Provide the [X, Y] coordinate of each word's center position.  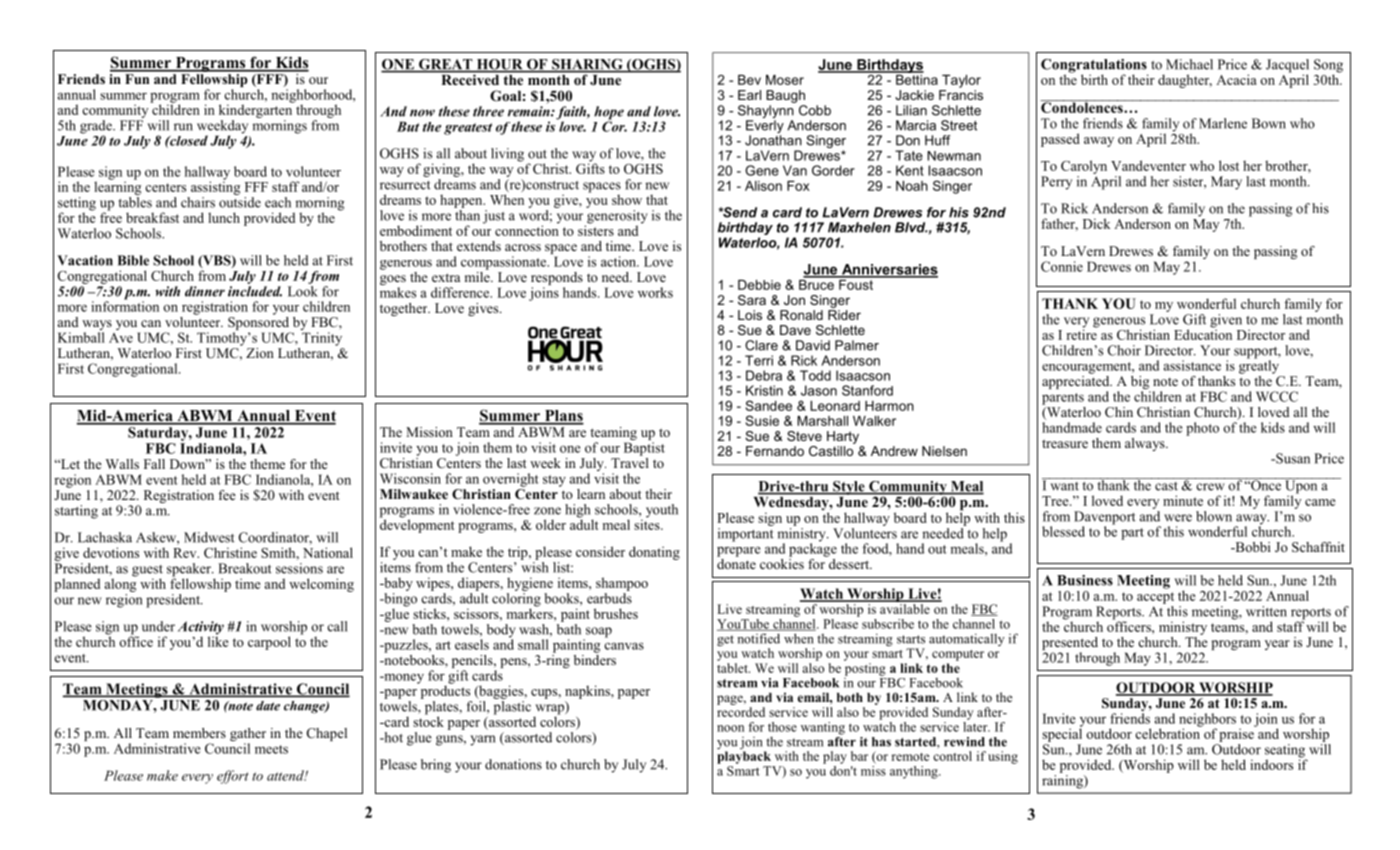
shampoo [622, 584]
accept [1155, 598]
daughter [1185, 81]
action [619, 261]
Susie [762, 420]
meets [271, 749]
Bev [749, 80]
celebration [1168, 732]
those [782, 727]
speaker [190, 571]
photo [1202, 429]
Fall [154, 464]
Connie [1062, 266]
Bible [133, 260]
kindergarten [256, 110]
